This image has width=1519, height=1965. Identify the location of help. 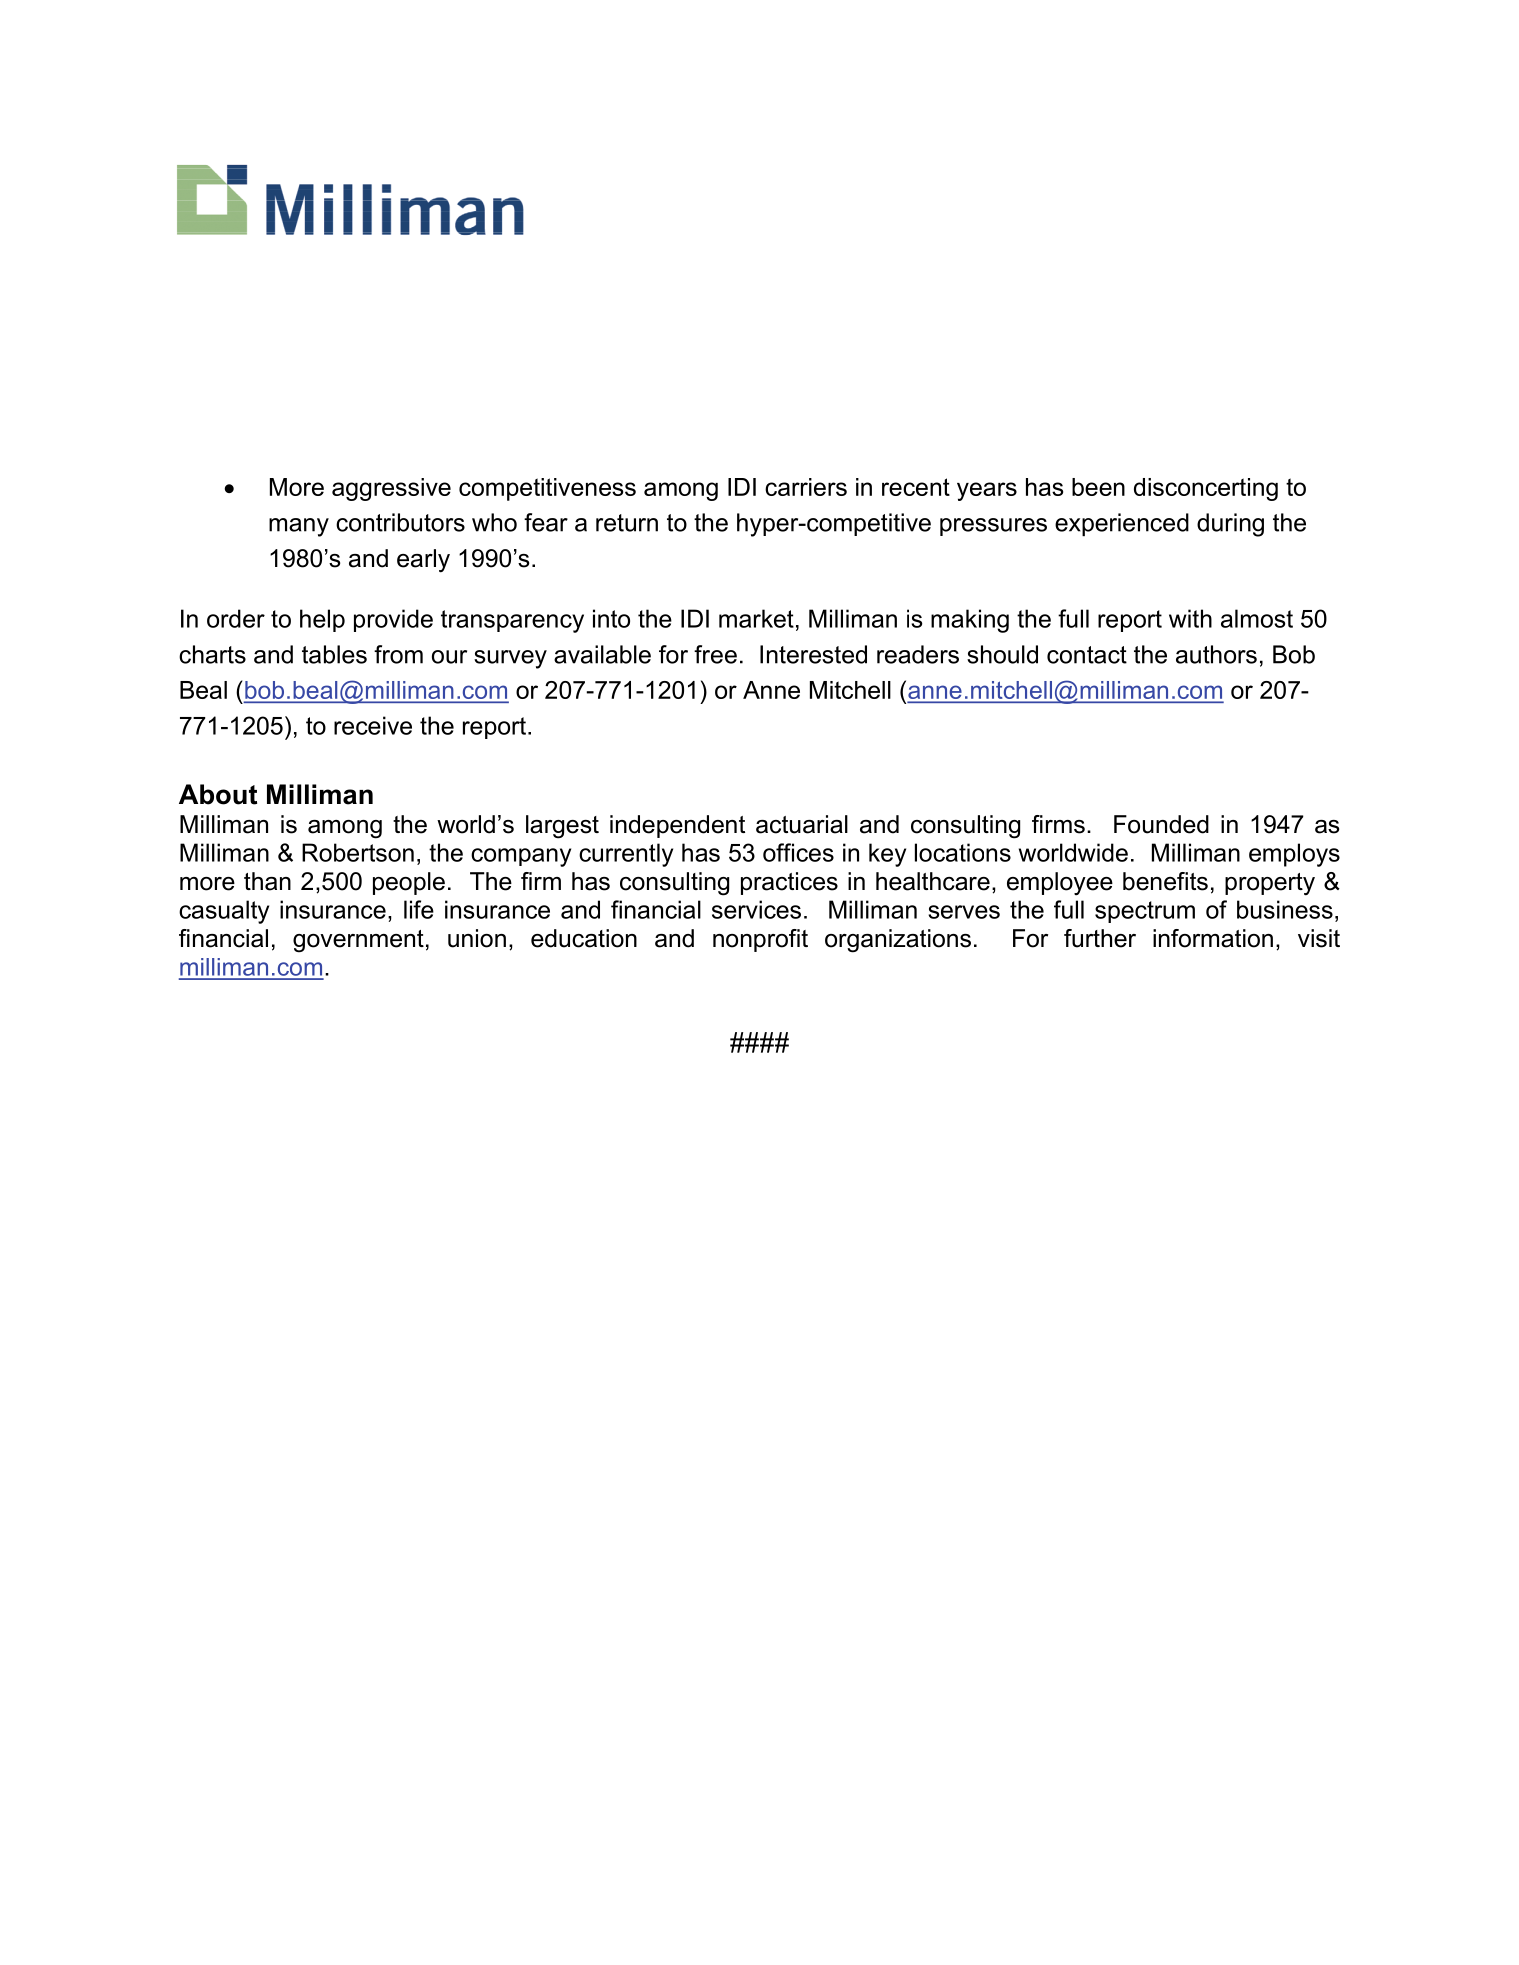
(322, 620).
